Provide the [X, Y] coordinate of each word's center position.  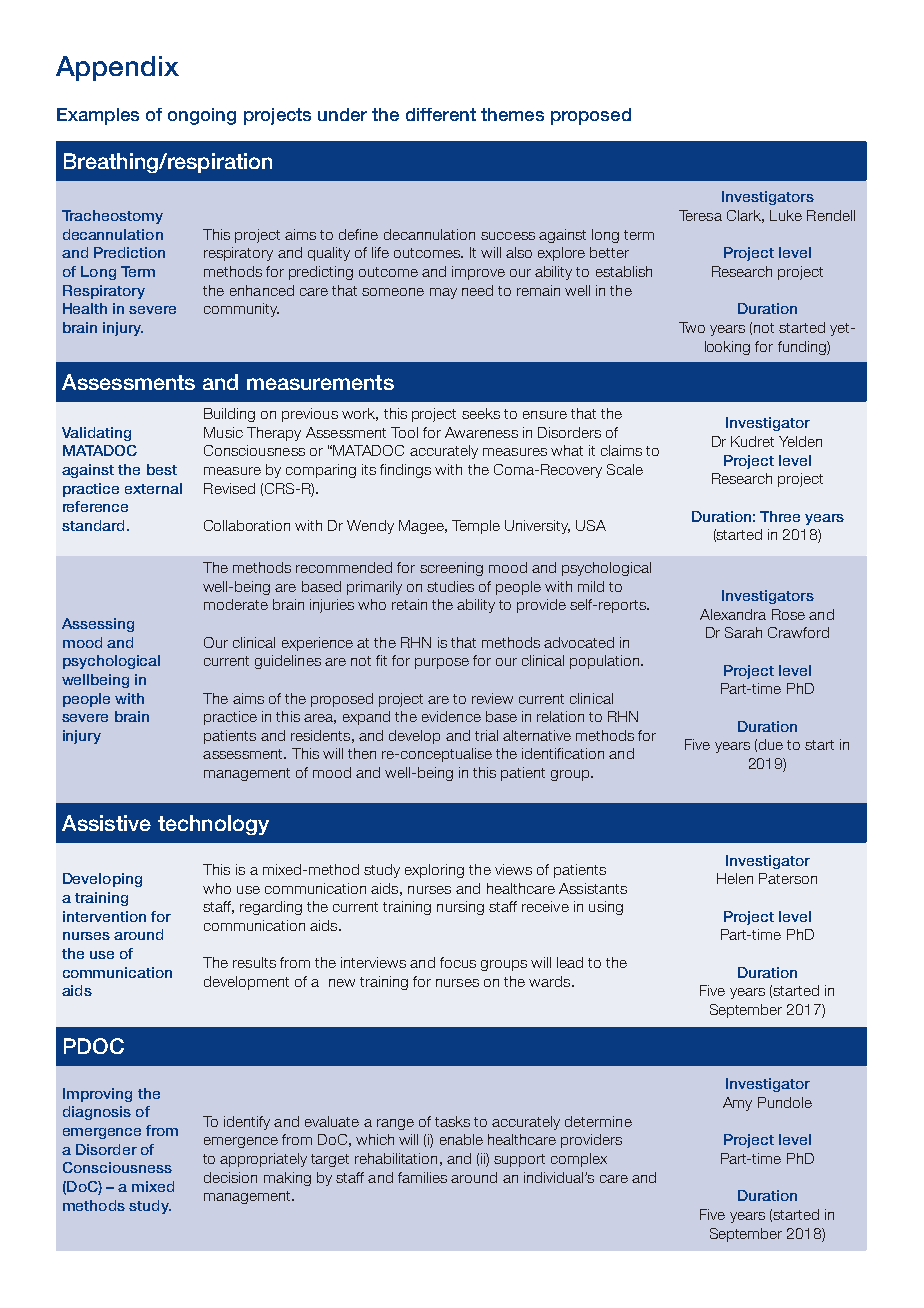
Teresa [700, 215]
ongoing [202, 116]
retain [409, 604]
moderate [236, 604]
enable [461, 1139]
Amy [737, 1104]
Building [229, 415]
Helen [735, 878]
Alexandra [733, 614]
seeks [481, 413]
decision [230, 1177]
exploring [434, 871]
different [441, 114]
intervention [104, 916]
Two [692, 327]
